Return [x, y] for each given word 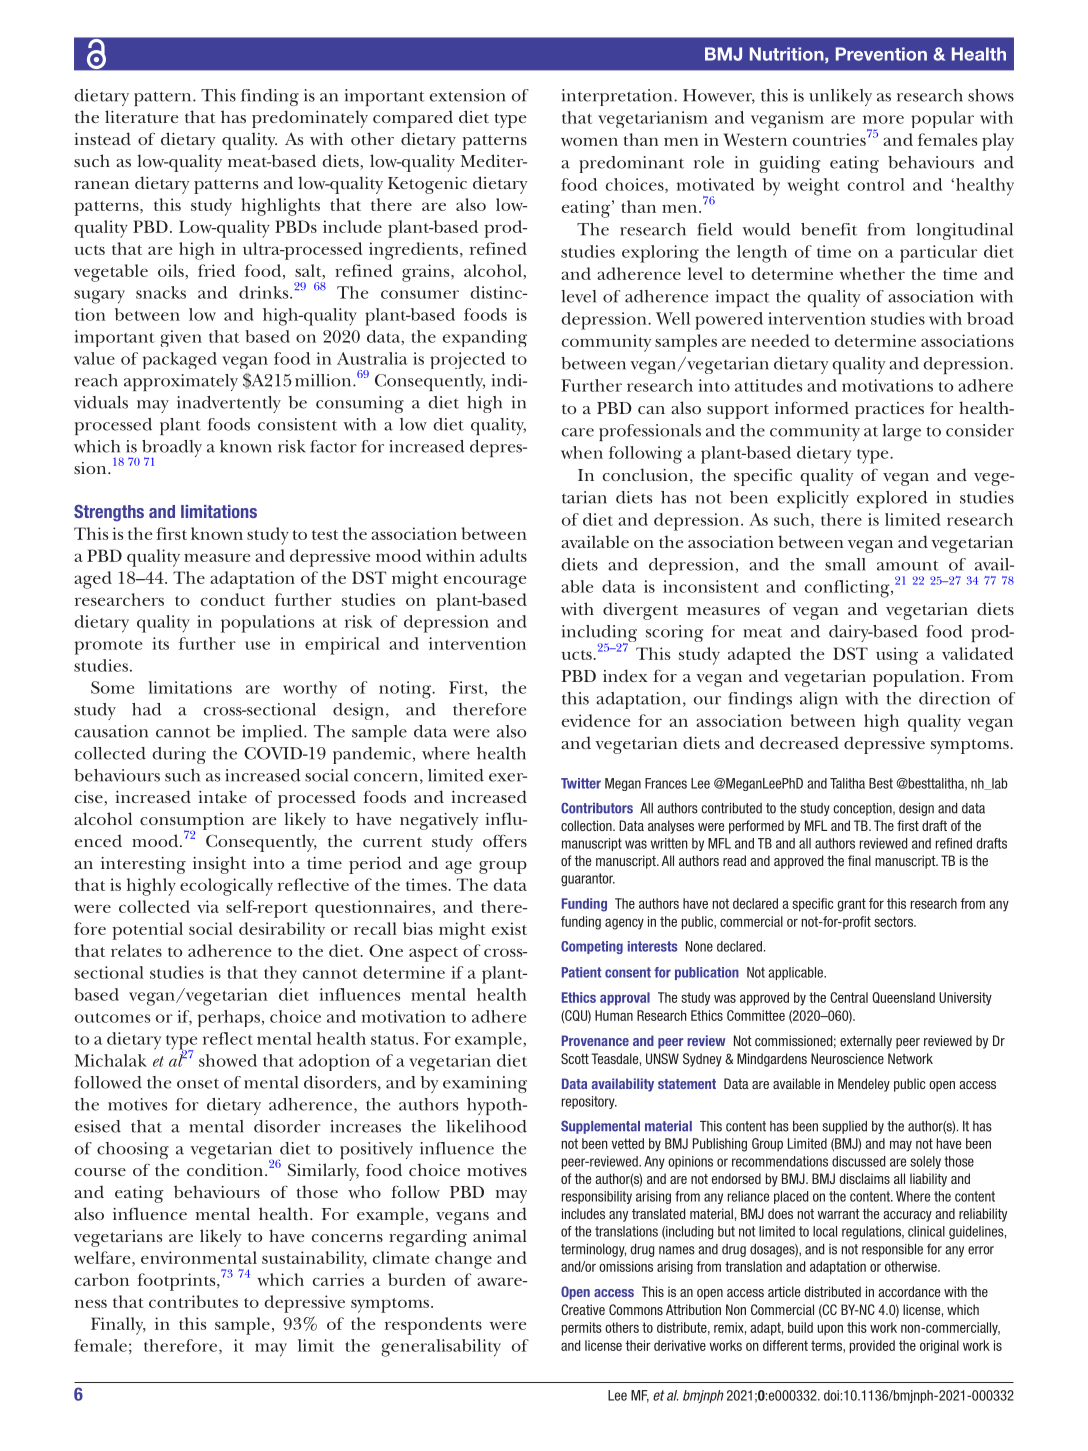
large [901, 432]
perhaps [228, 1018]
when [582, 452]
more [883, 119]
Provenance [595, 1040]
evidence [596, 720]
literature [142, 116]
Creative [583, 1309]
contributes [193, 1301]
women [589, 141]
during [179, 755]
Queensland [903, 997]
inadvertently [229, 404]
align [819, 700]
